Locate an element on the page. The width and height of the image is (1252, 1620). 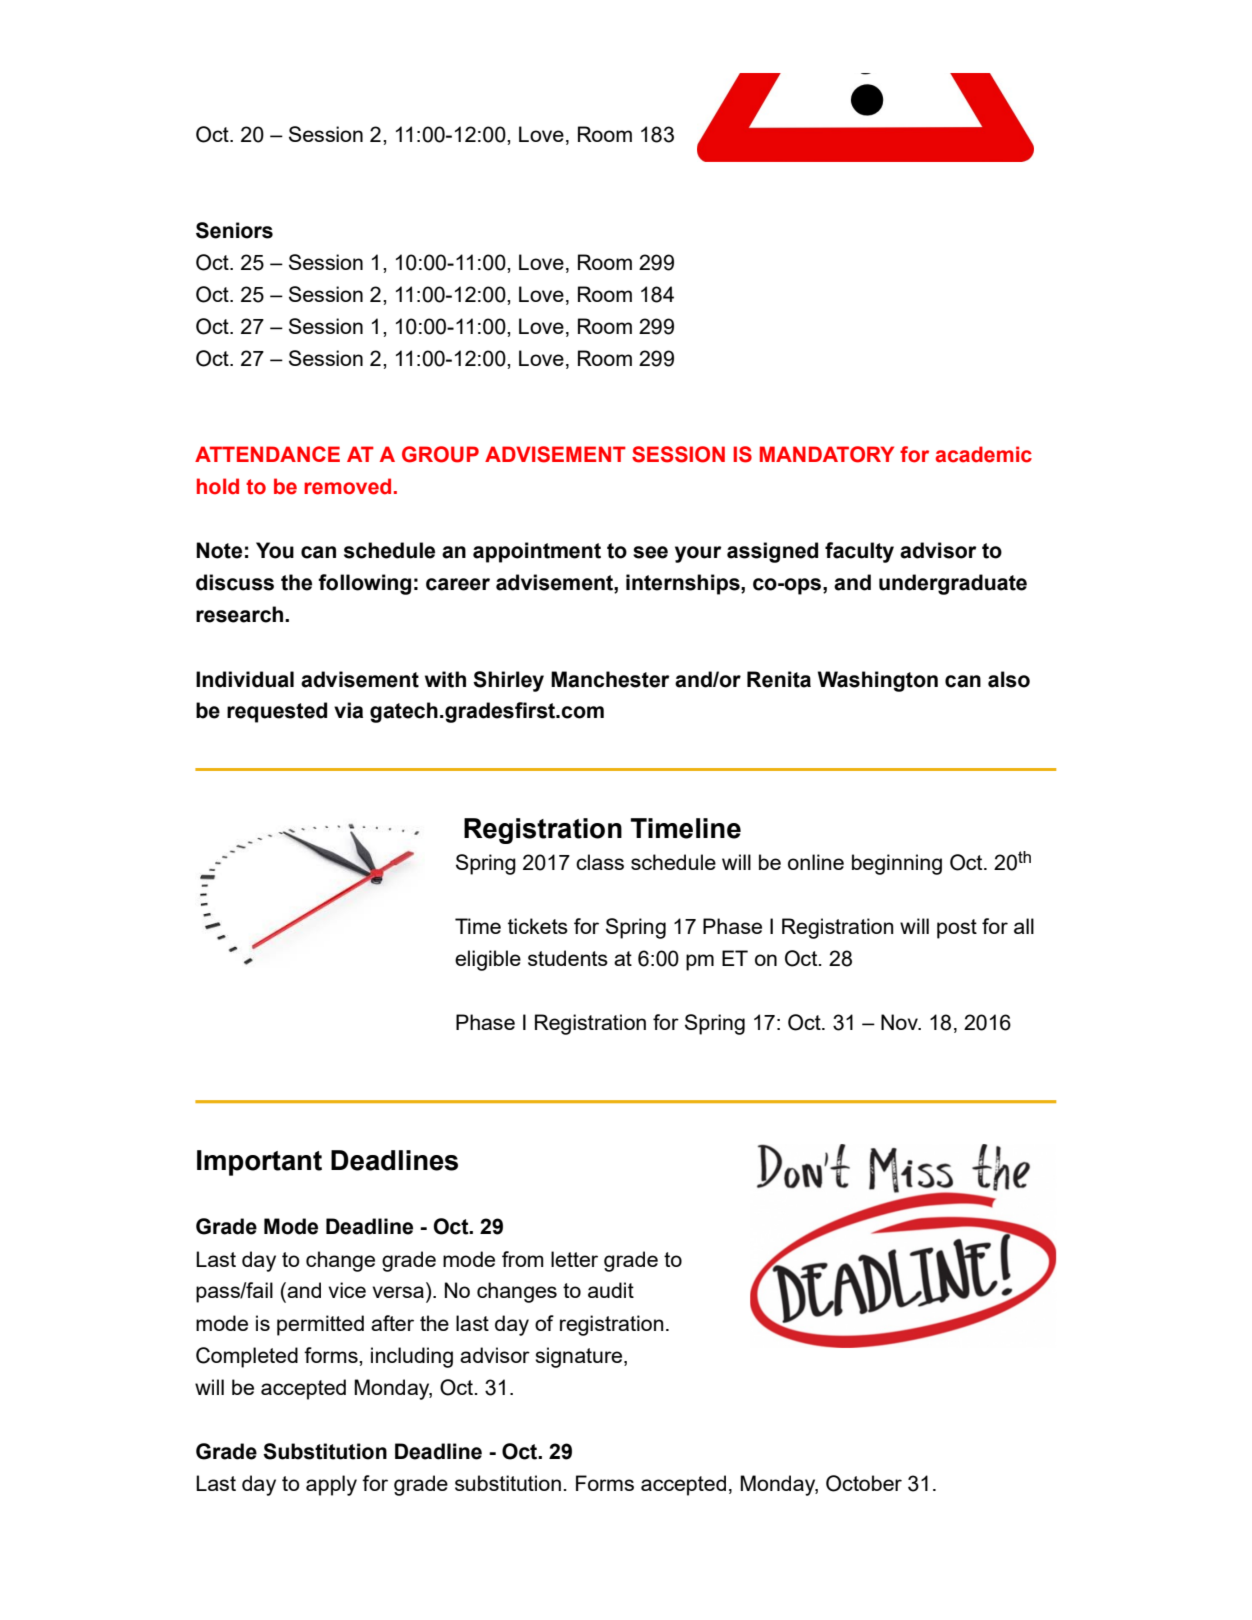
academic is located at coordinates (983, 454).
